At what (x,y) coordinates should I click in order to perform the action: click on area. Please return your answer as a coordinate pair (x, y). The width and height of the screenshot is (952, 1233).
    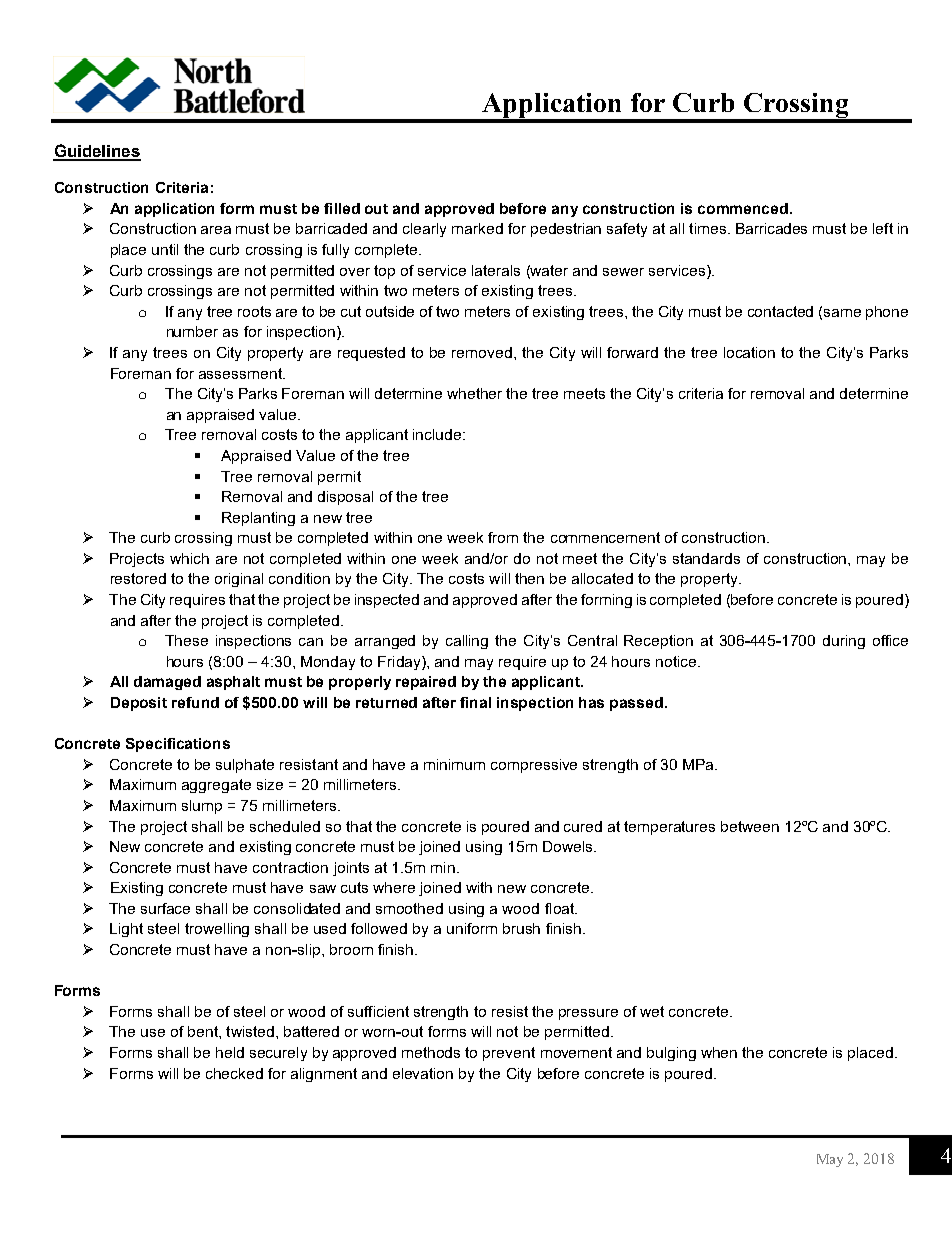
    Looking at the image, I should click on (216, 230).
